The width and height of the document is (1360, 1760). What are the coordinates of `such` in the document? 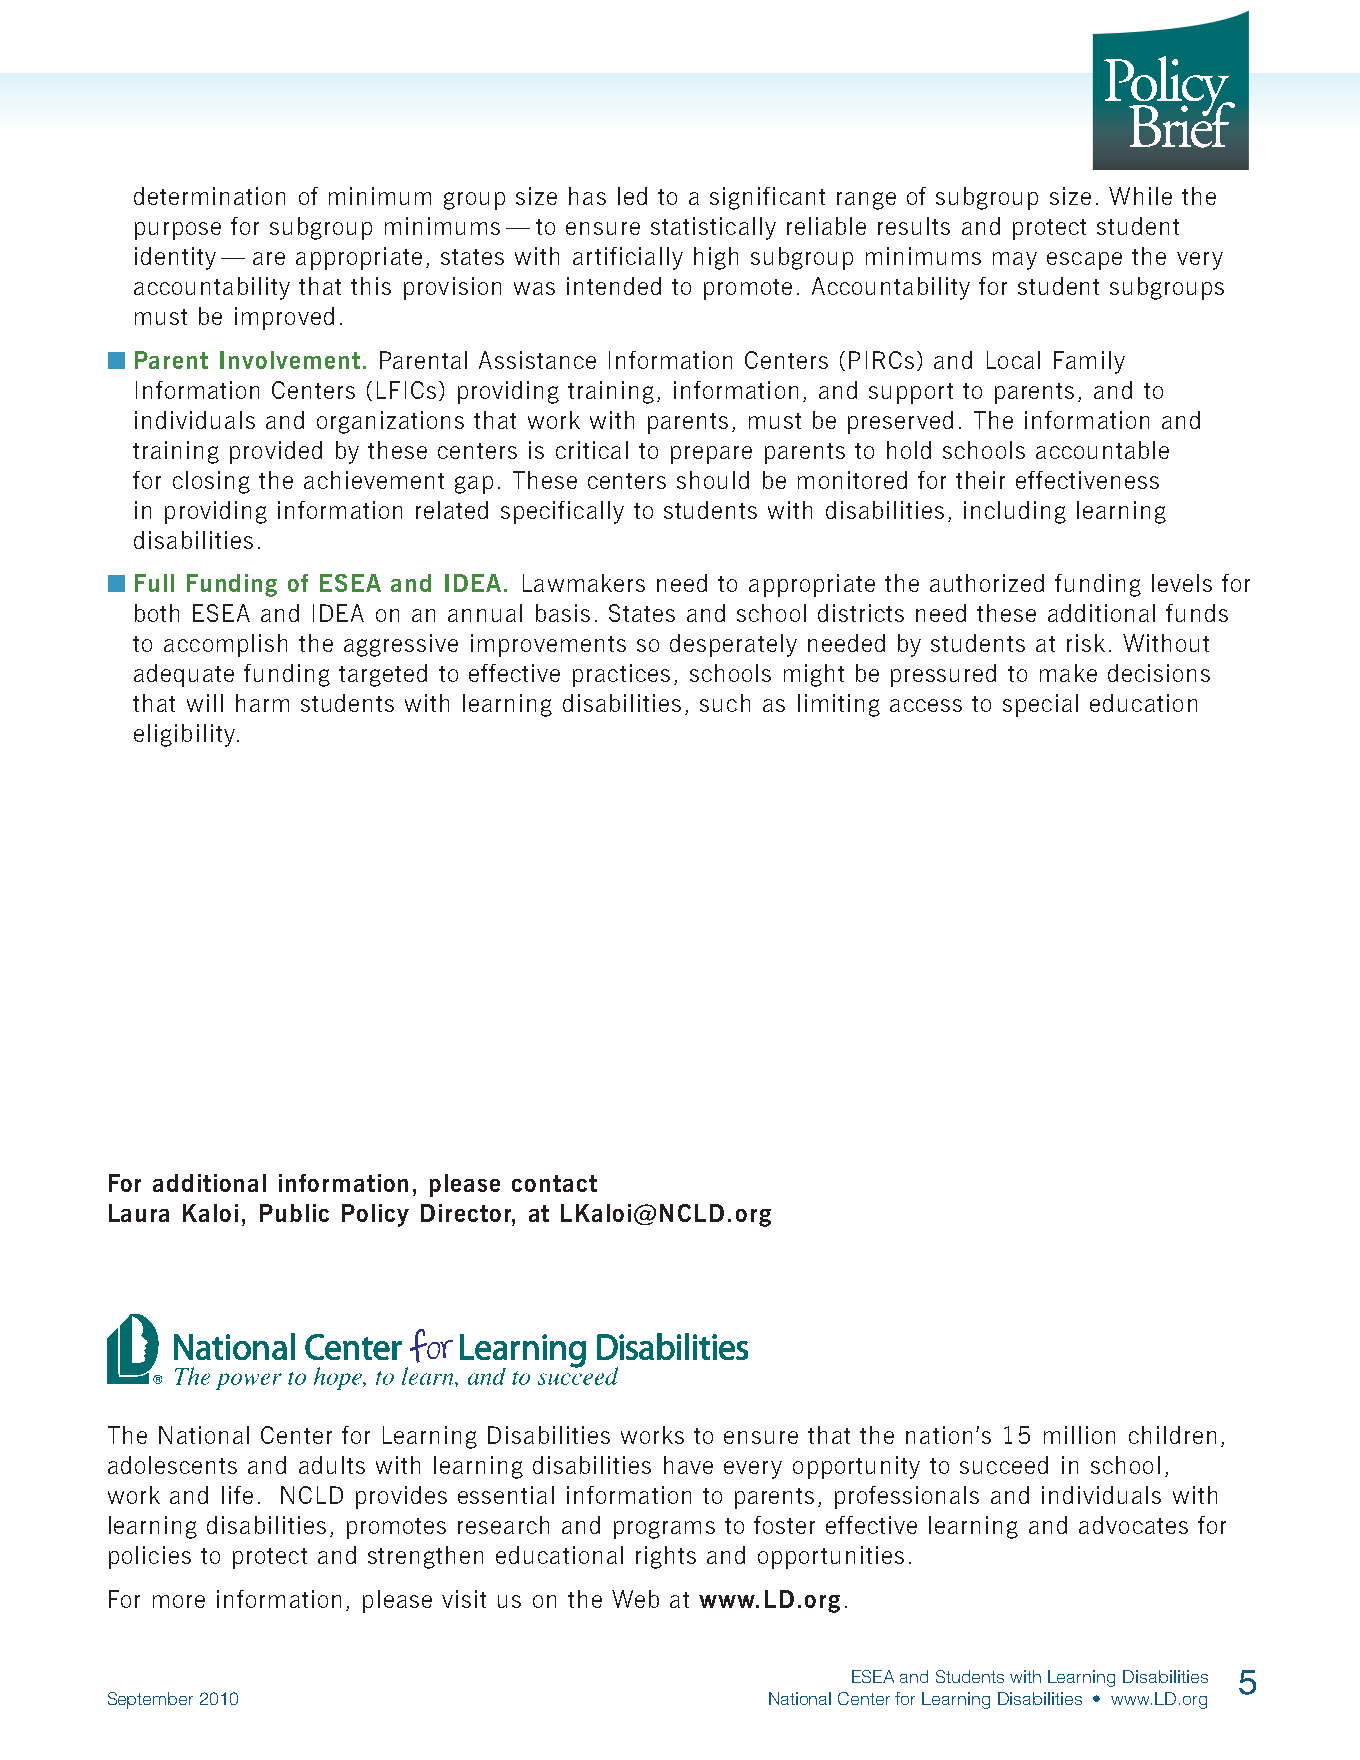 It's located at (725, 703).
